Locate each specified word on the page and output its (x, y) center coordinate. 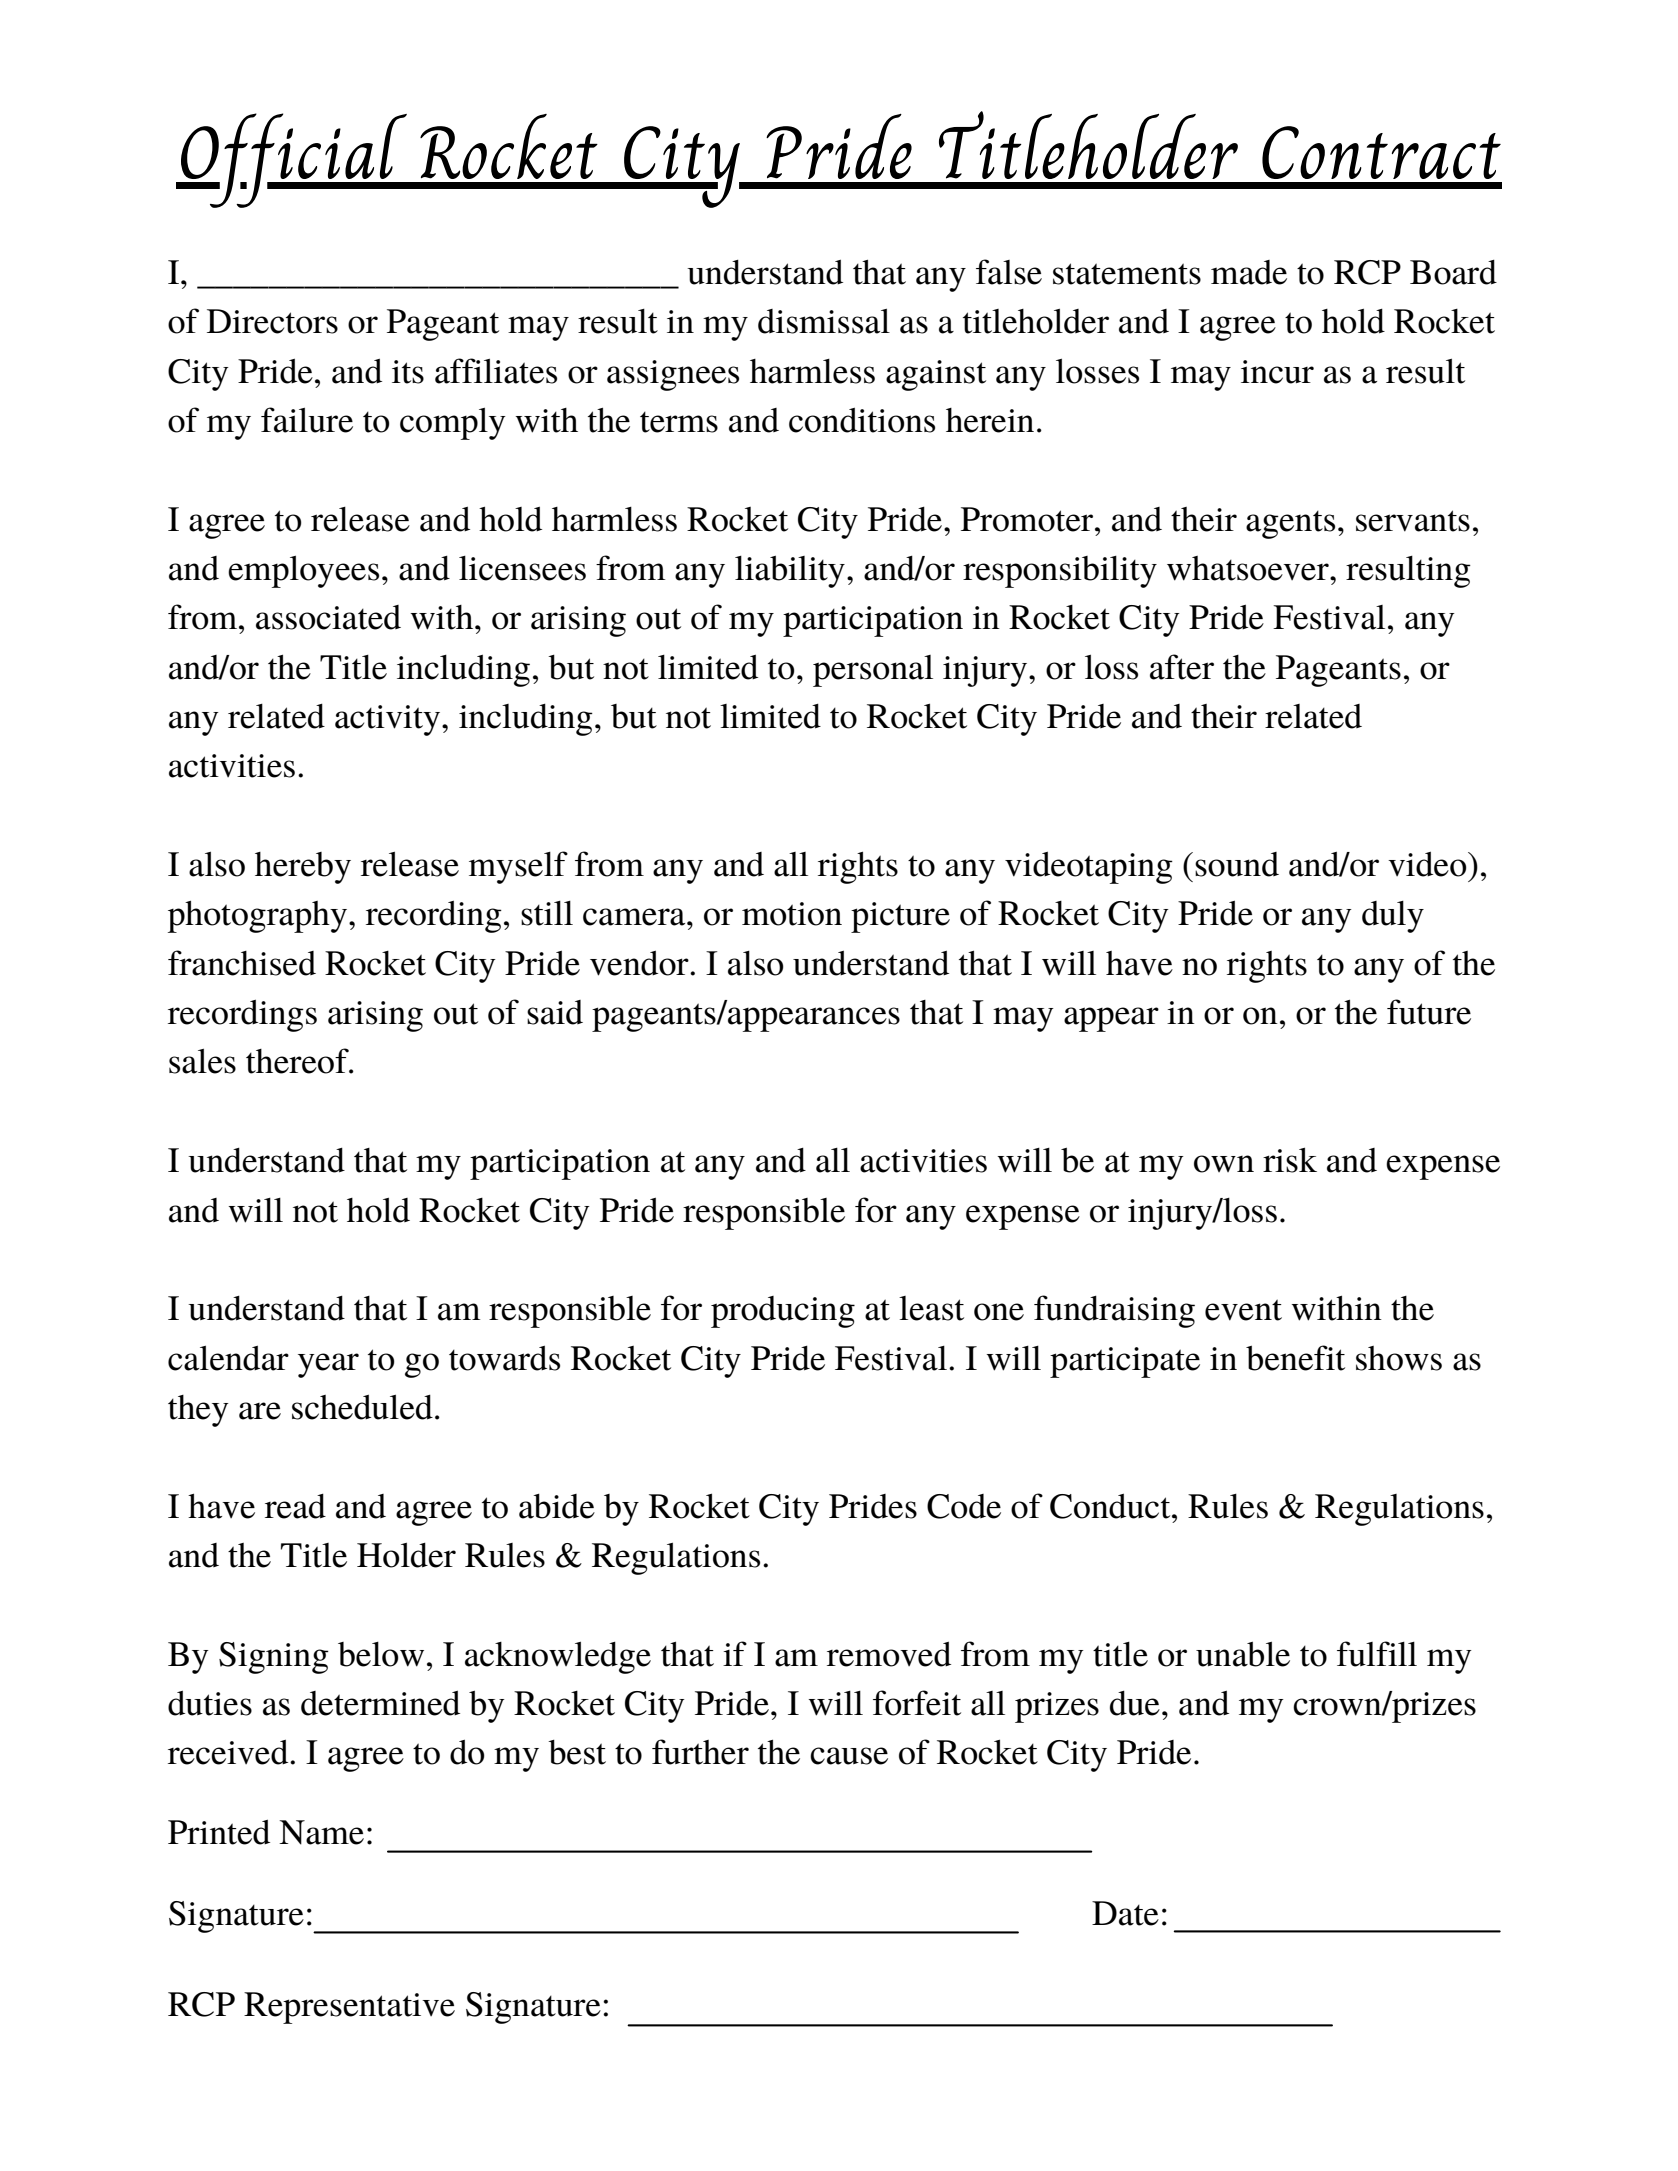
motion (792, 914)
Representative (349, 2008)
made (1249, 272)
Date (1125, 1913)
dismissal (824, 321)
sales (202, 1061)
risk (1290, 1160)
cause (849, 1756)
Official (294, 160)
